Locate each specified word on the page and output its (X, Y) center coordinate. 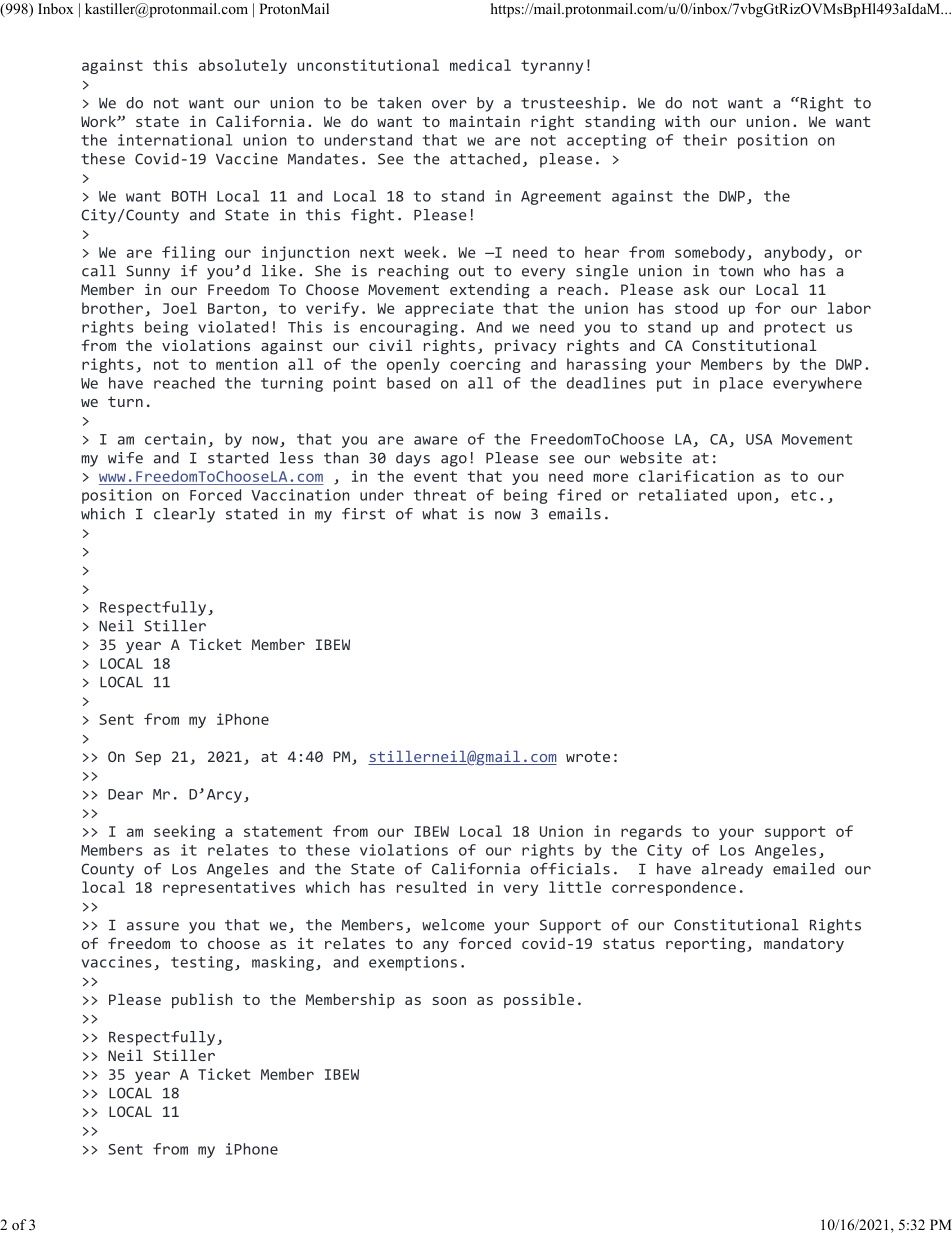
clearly (184, 515)
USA (759, 439)
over (449, 104)
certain (175, 439)
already (732, 870)
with (682, 121)
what (439, 514)
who (777, 271)
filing (188, 253)
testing (202, 963)
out (471, 271)
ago (454, 461)
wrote (588, 756)
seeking (184, 832)
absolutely (243, 66)
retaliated (683, 495)
